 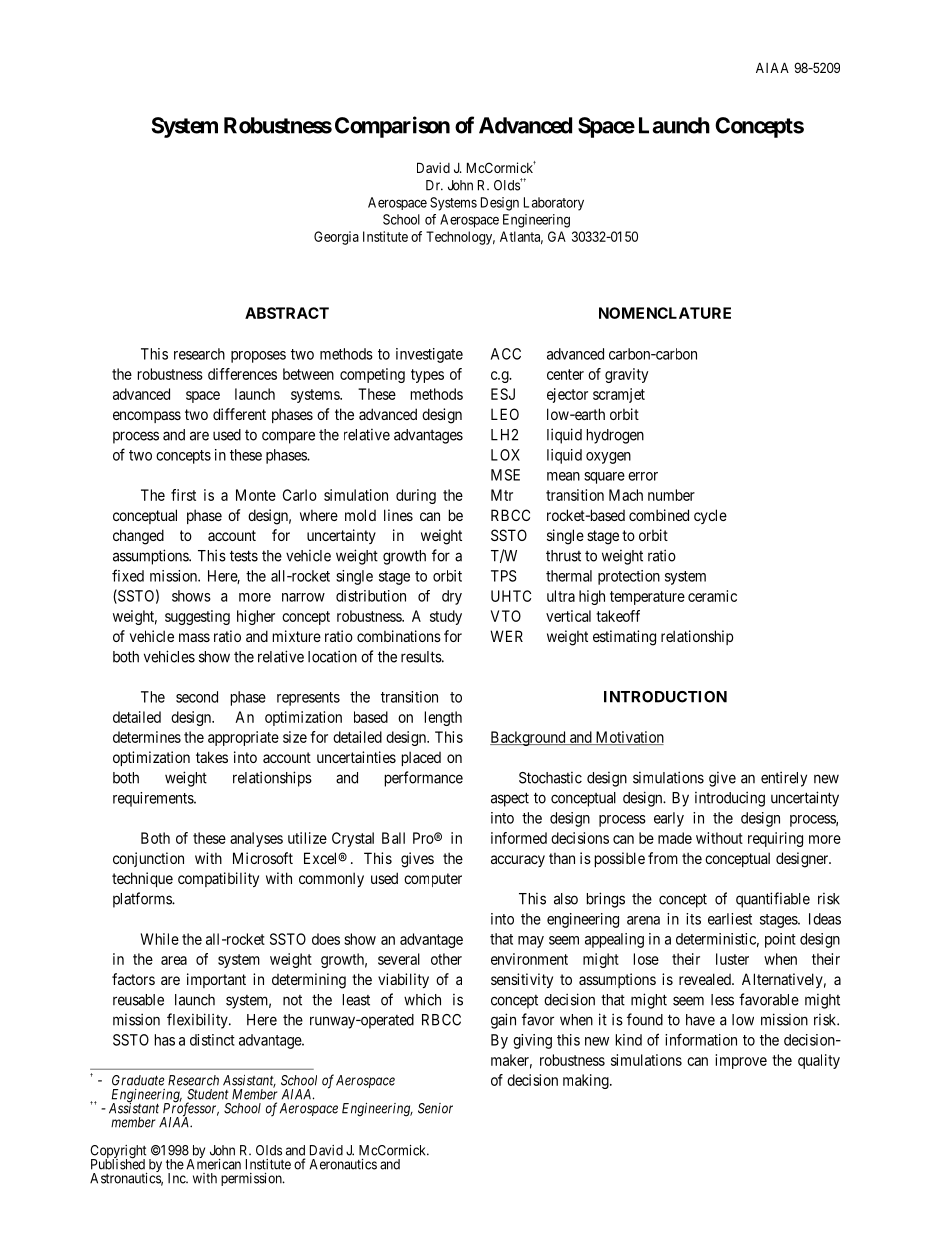 I want to click on entirely, so click(x=784, y=779).
